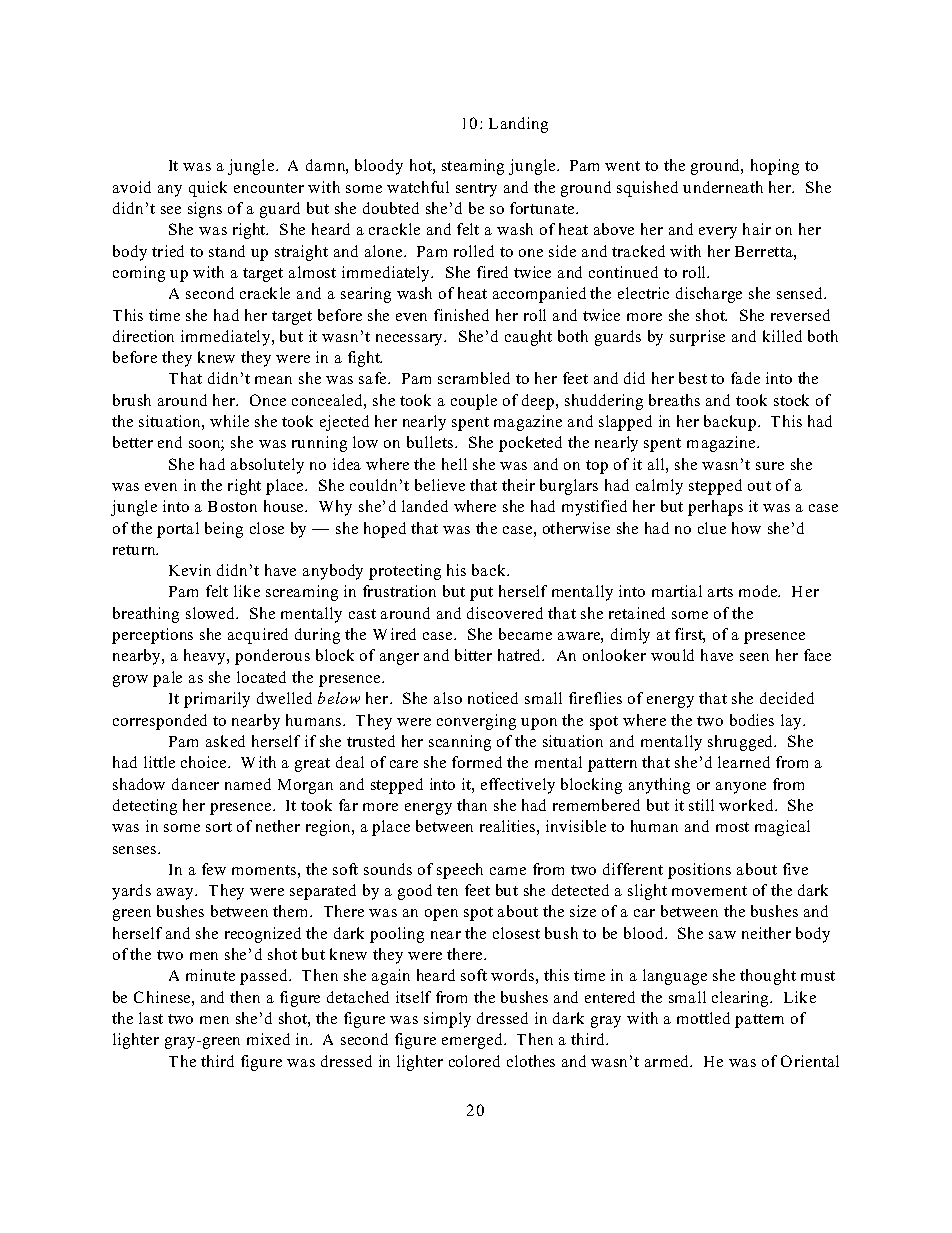 The height and width of the document is (1233, 952). What do you see at coordinates (229, 421) in the document?
I see `while` at bounding box center [229, 421].
